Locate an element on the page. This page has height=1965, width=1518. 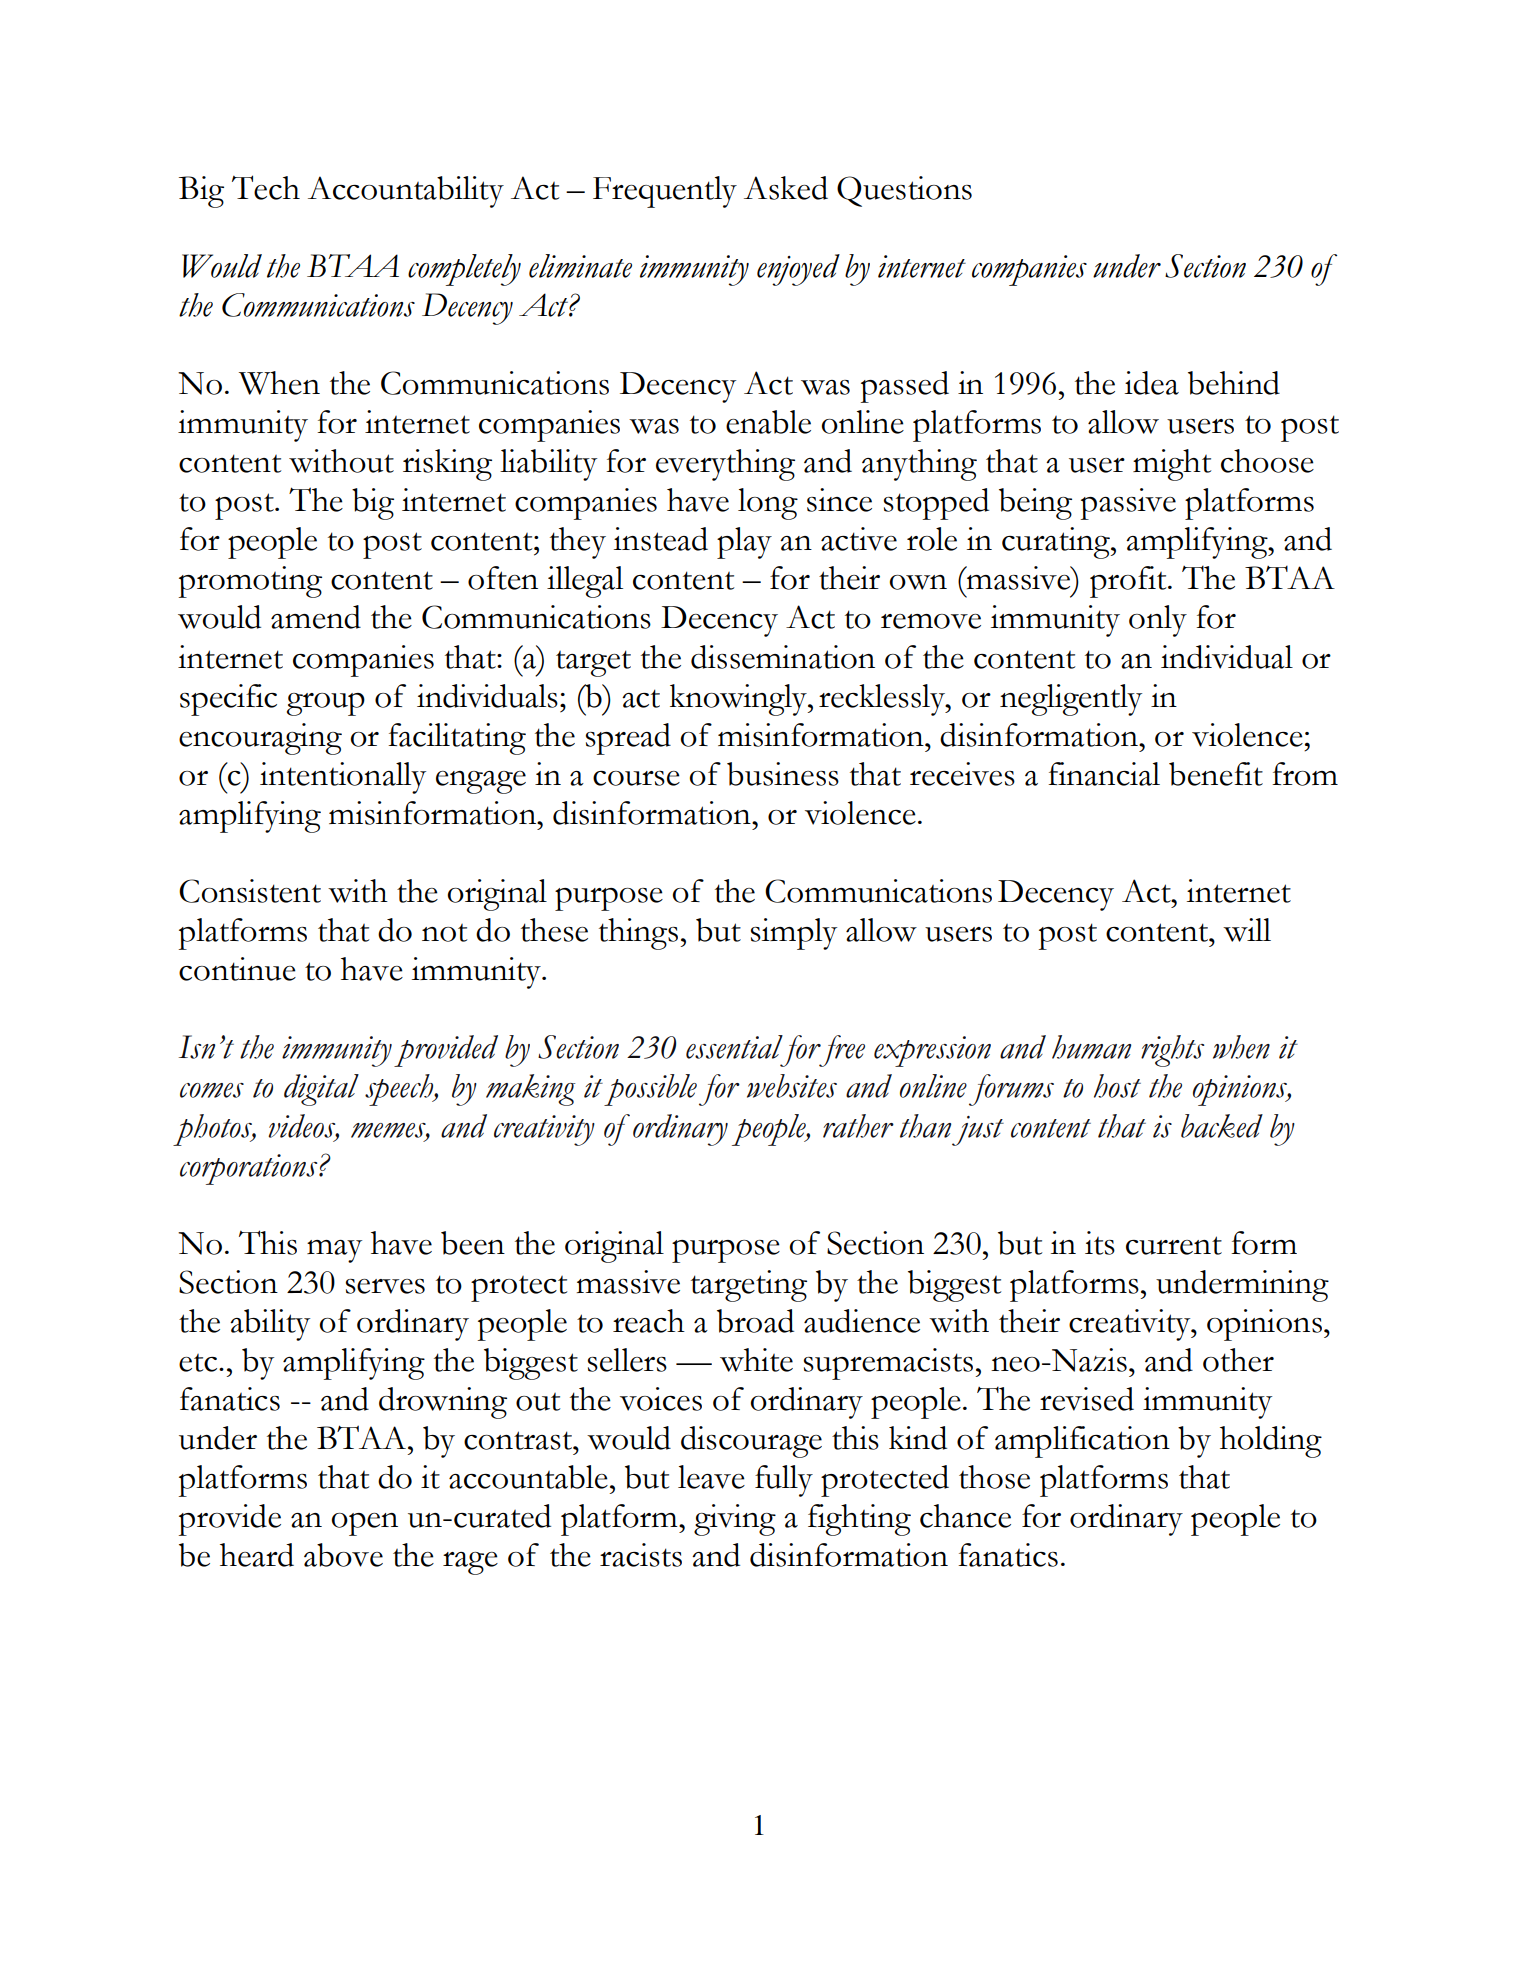
idea is located at coordinates (1152, 383).
